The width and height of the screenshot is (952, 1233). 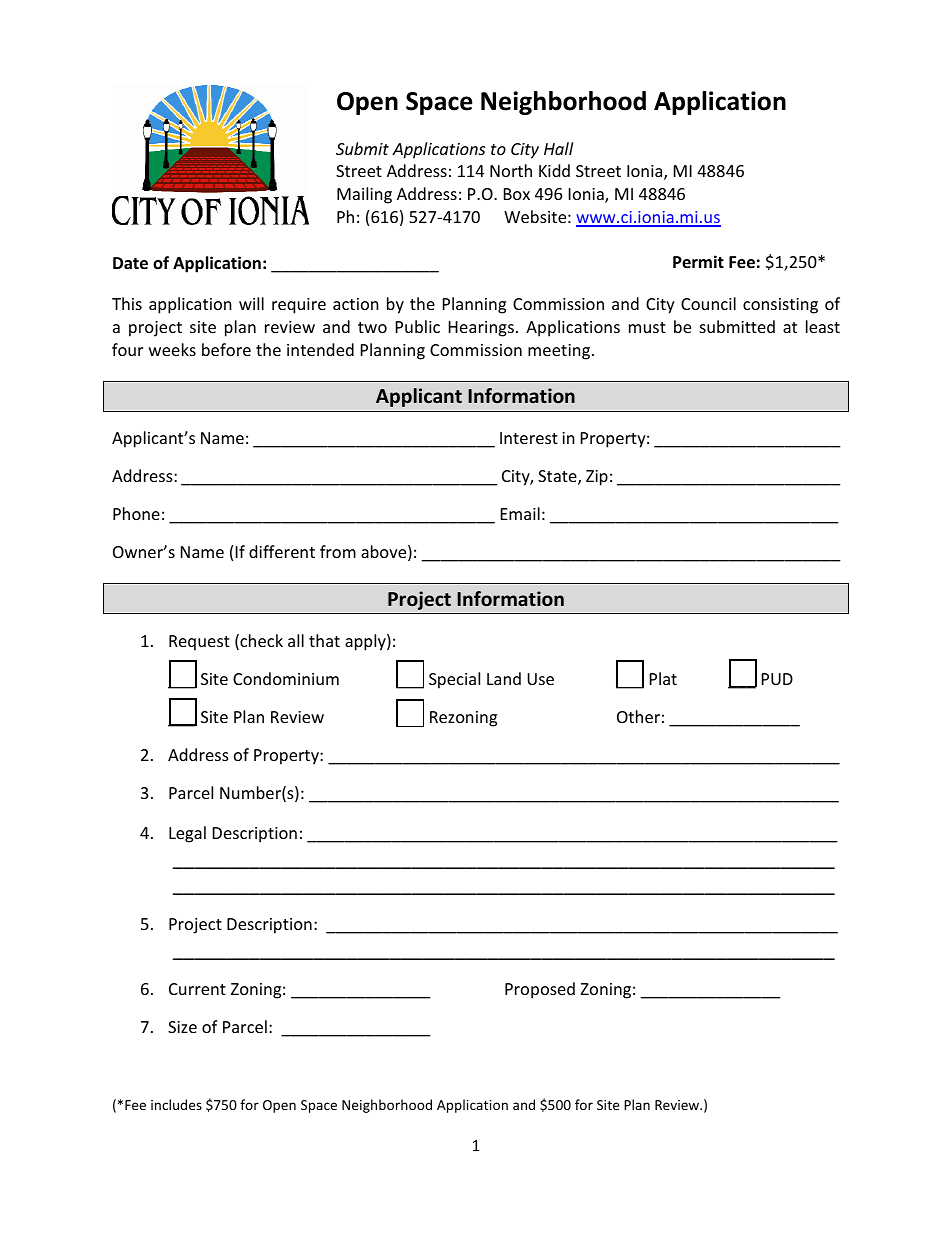 I want to click on before, so click(x=226, y=349).
